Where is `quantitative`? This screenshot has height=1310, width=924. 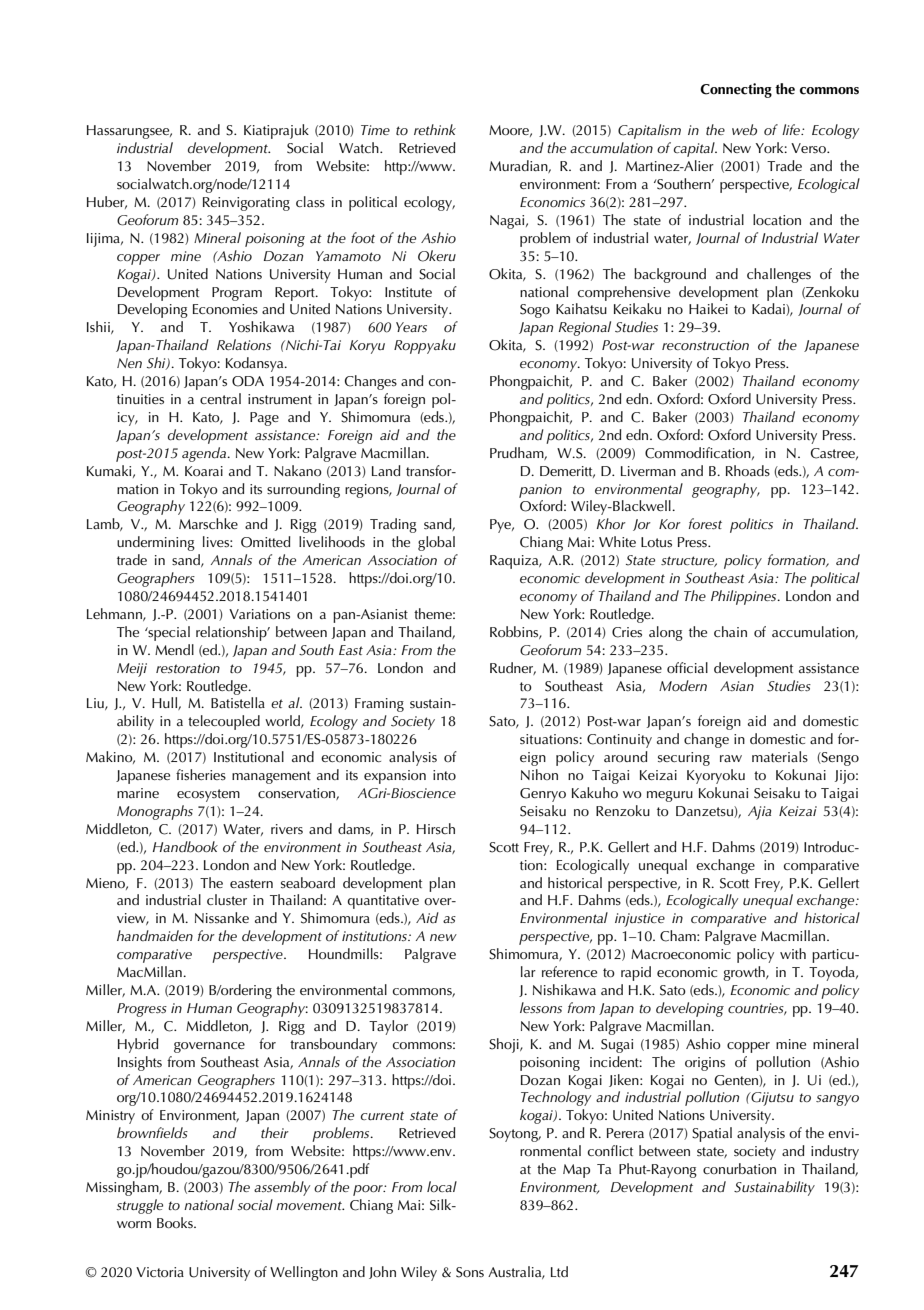
quantitative is located at coordinates (383, 902).
